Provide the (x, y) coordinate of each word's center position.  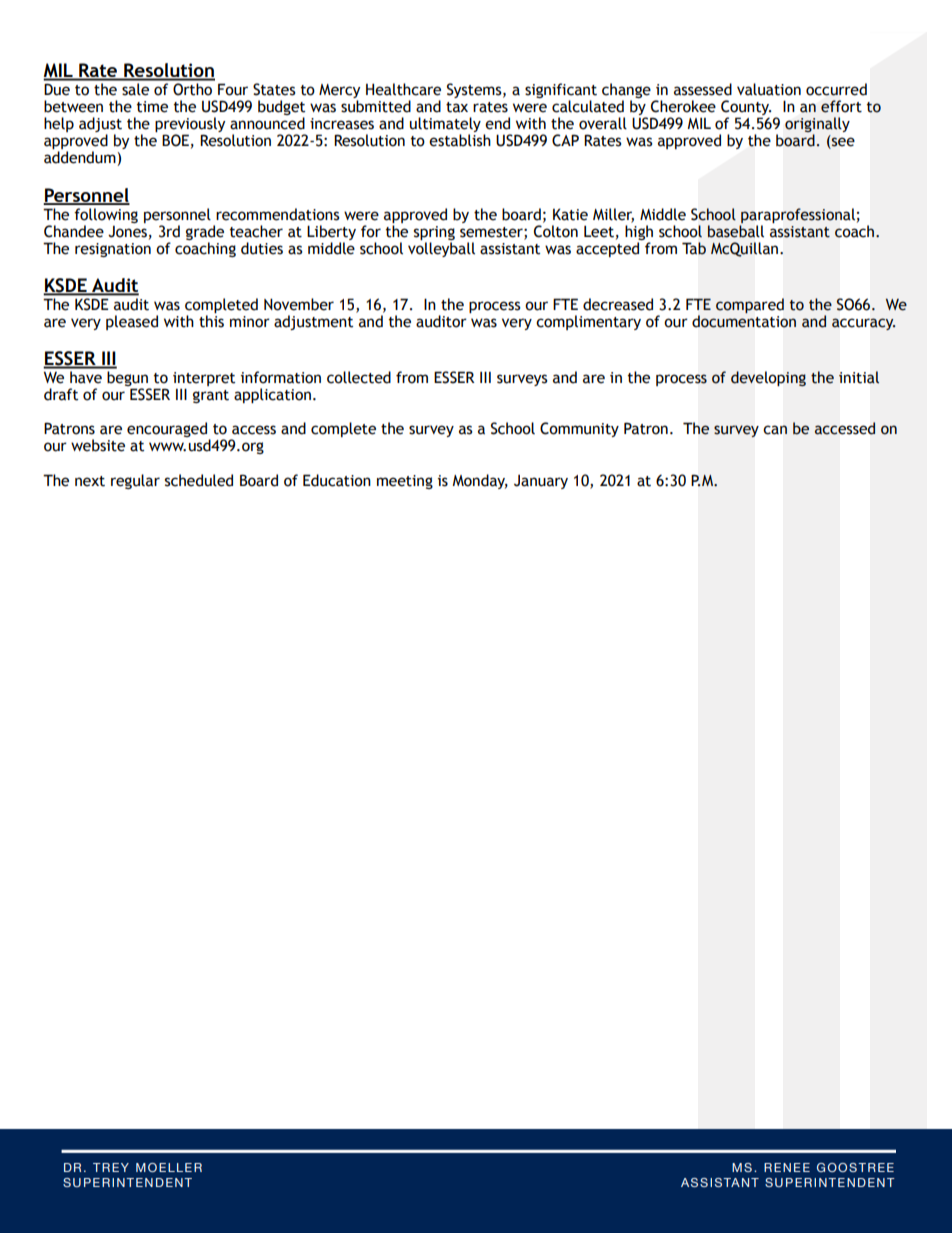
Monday (480, 481)
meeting (405, 482)
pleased (132, 322)
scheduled (199, 480)
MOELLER (169, 1167)
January (541, 482)
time (152, 107)
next (90, 481)
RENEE (787, 1167)
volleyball (441, 249)
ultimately (445, 126)
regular (135, 481)
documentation (744, 321)
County (746, 109)
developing (768, 378)
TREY (111, 1167)
